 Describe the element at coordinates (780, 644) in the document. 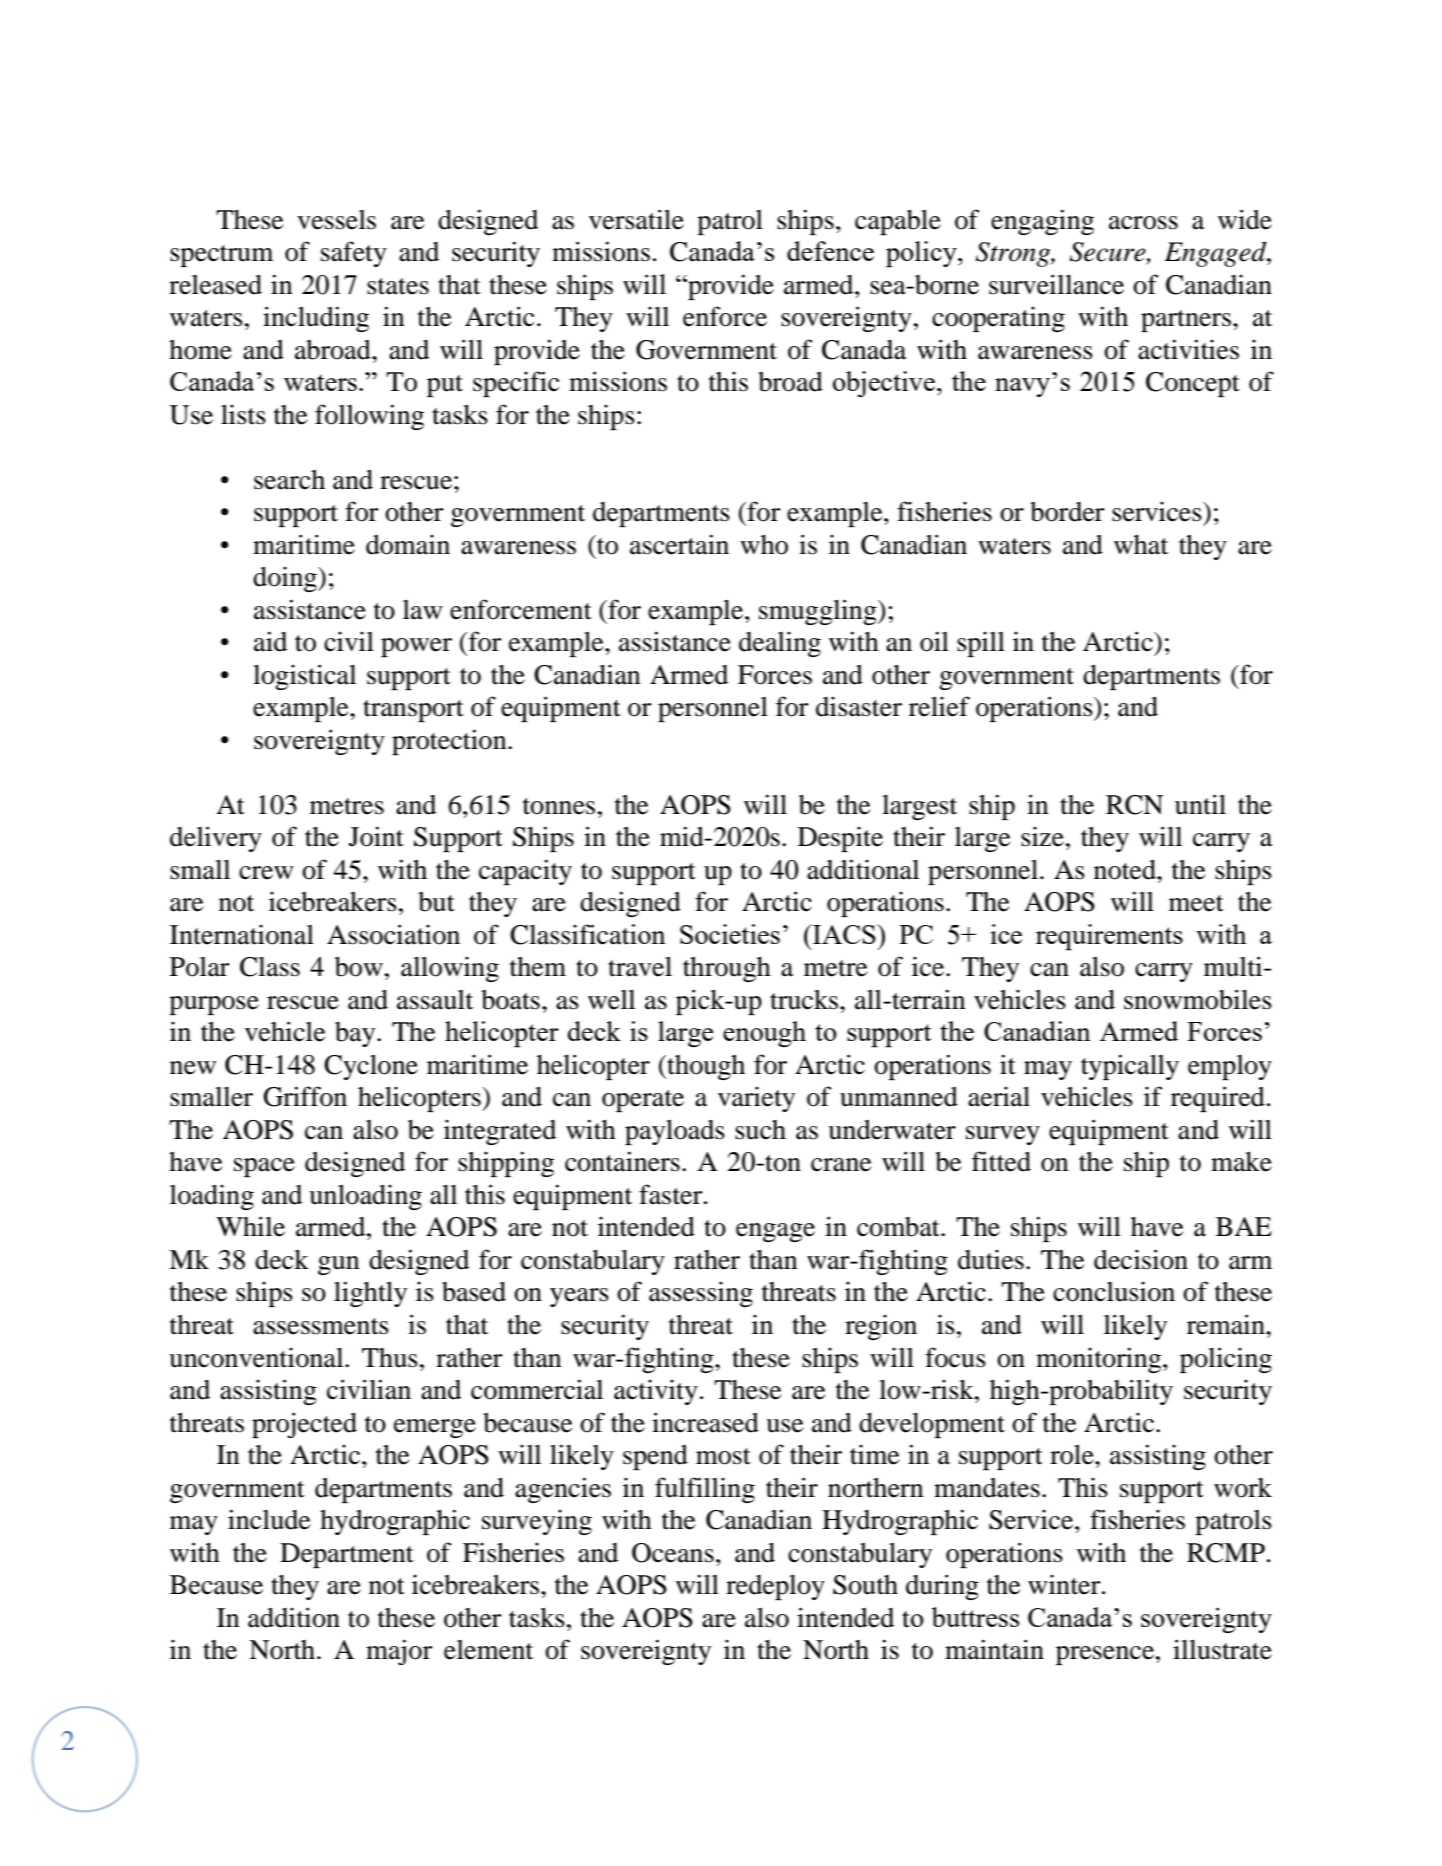

I see `dealing` at that location.
